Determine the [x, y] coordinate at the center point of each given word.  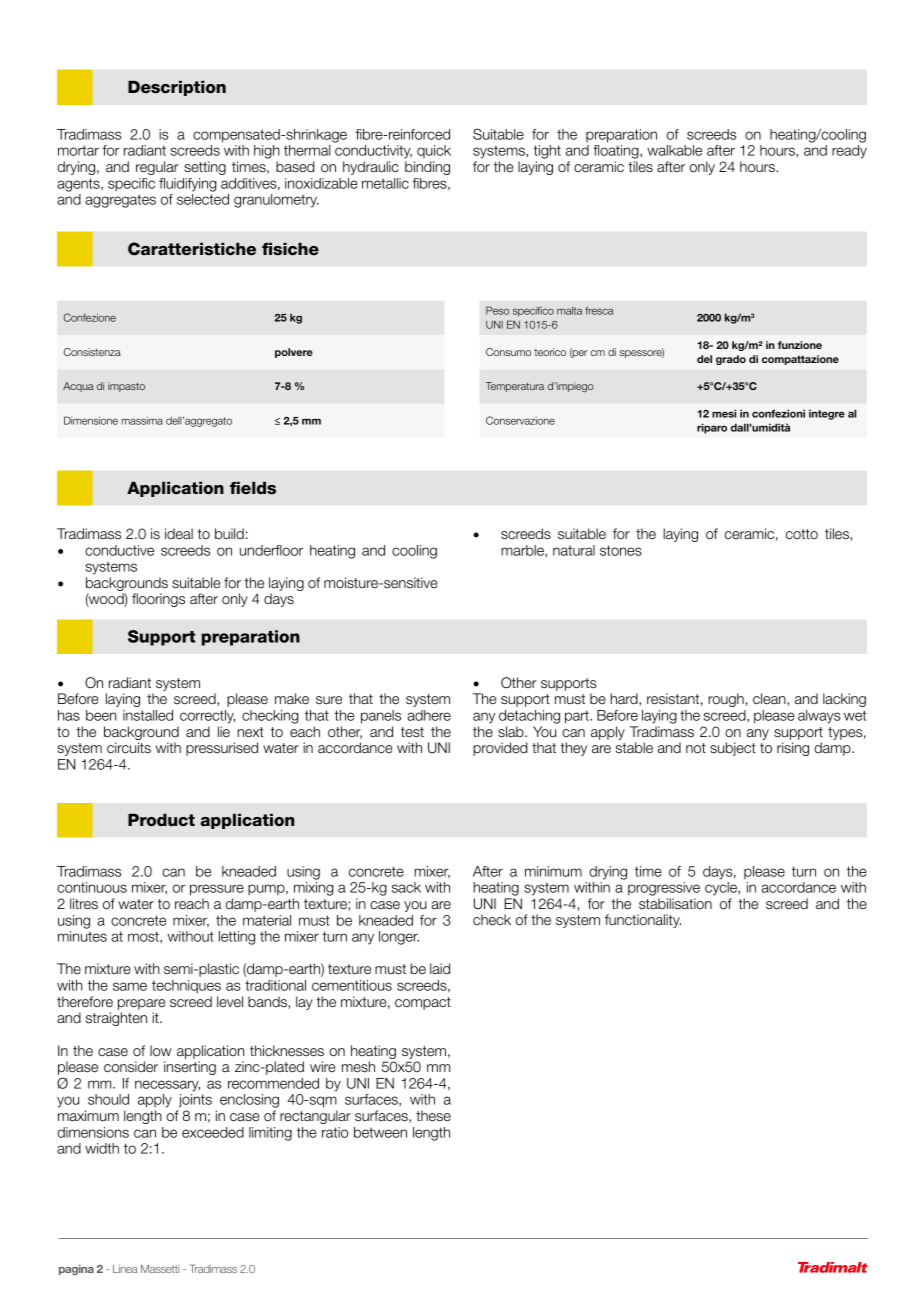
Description [177, 88]
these [433, 1116]
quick [434, 151]
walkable [674, 150]
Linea [125, 1269]
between [380, 1132]
